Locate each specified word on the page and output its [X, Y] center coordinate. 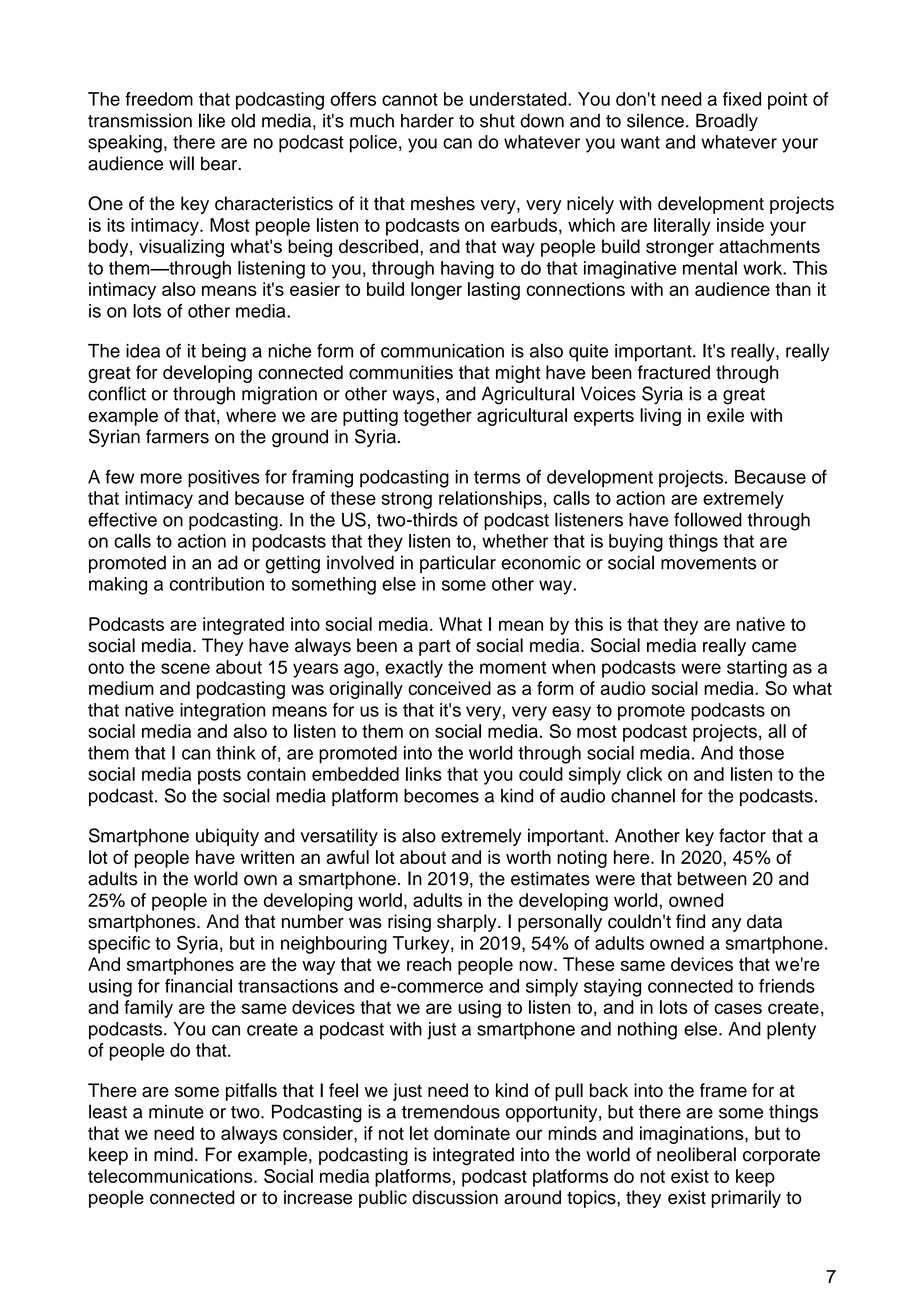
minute [176, 1112]
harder [427, 120]
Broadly [727, 122]
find [690, 921]
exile [725, 415]
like [212, 120]
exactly [414, 669]
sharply [468, 923]
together [438, 417]
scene [185, 668]
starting [757, 669]
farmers [177, 436]
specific [119, 945]
